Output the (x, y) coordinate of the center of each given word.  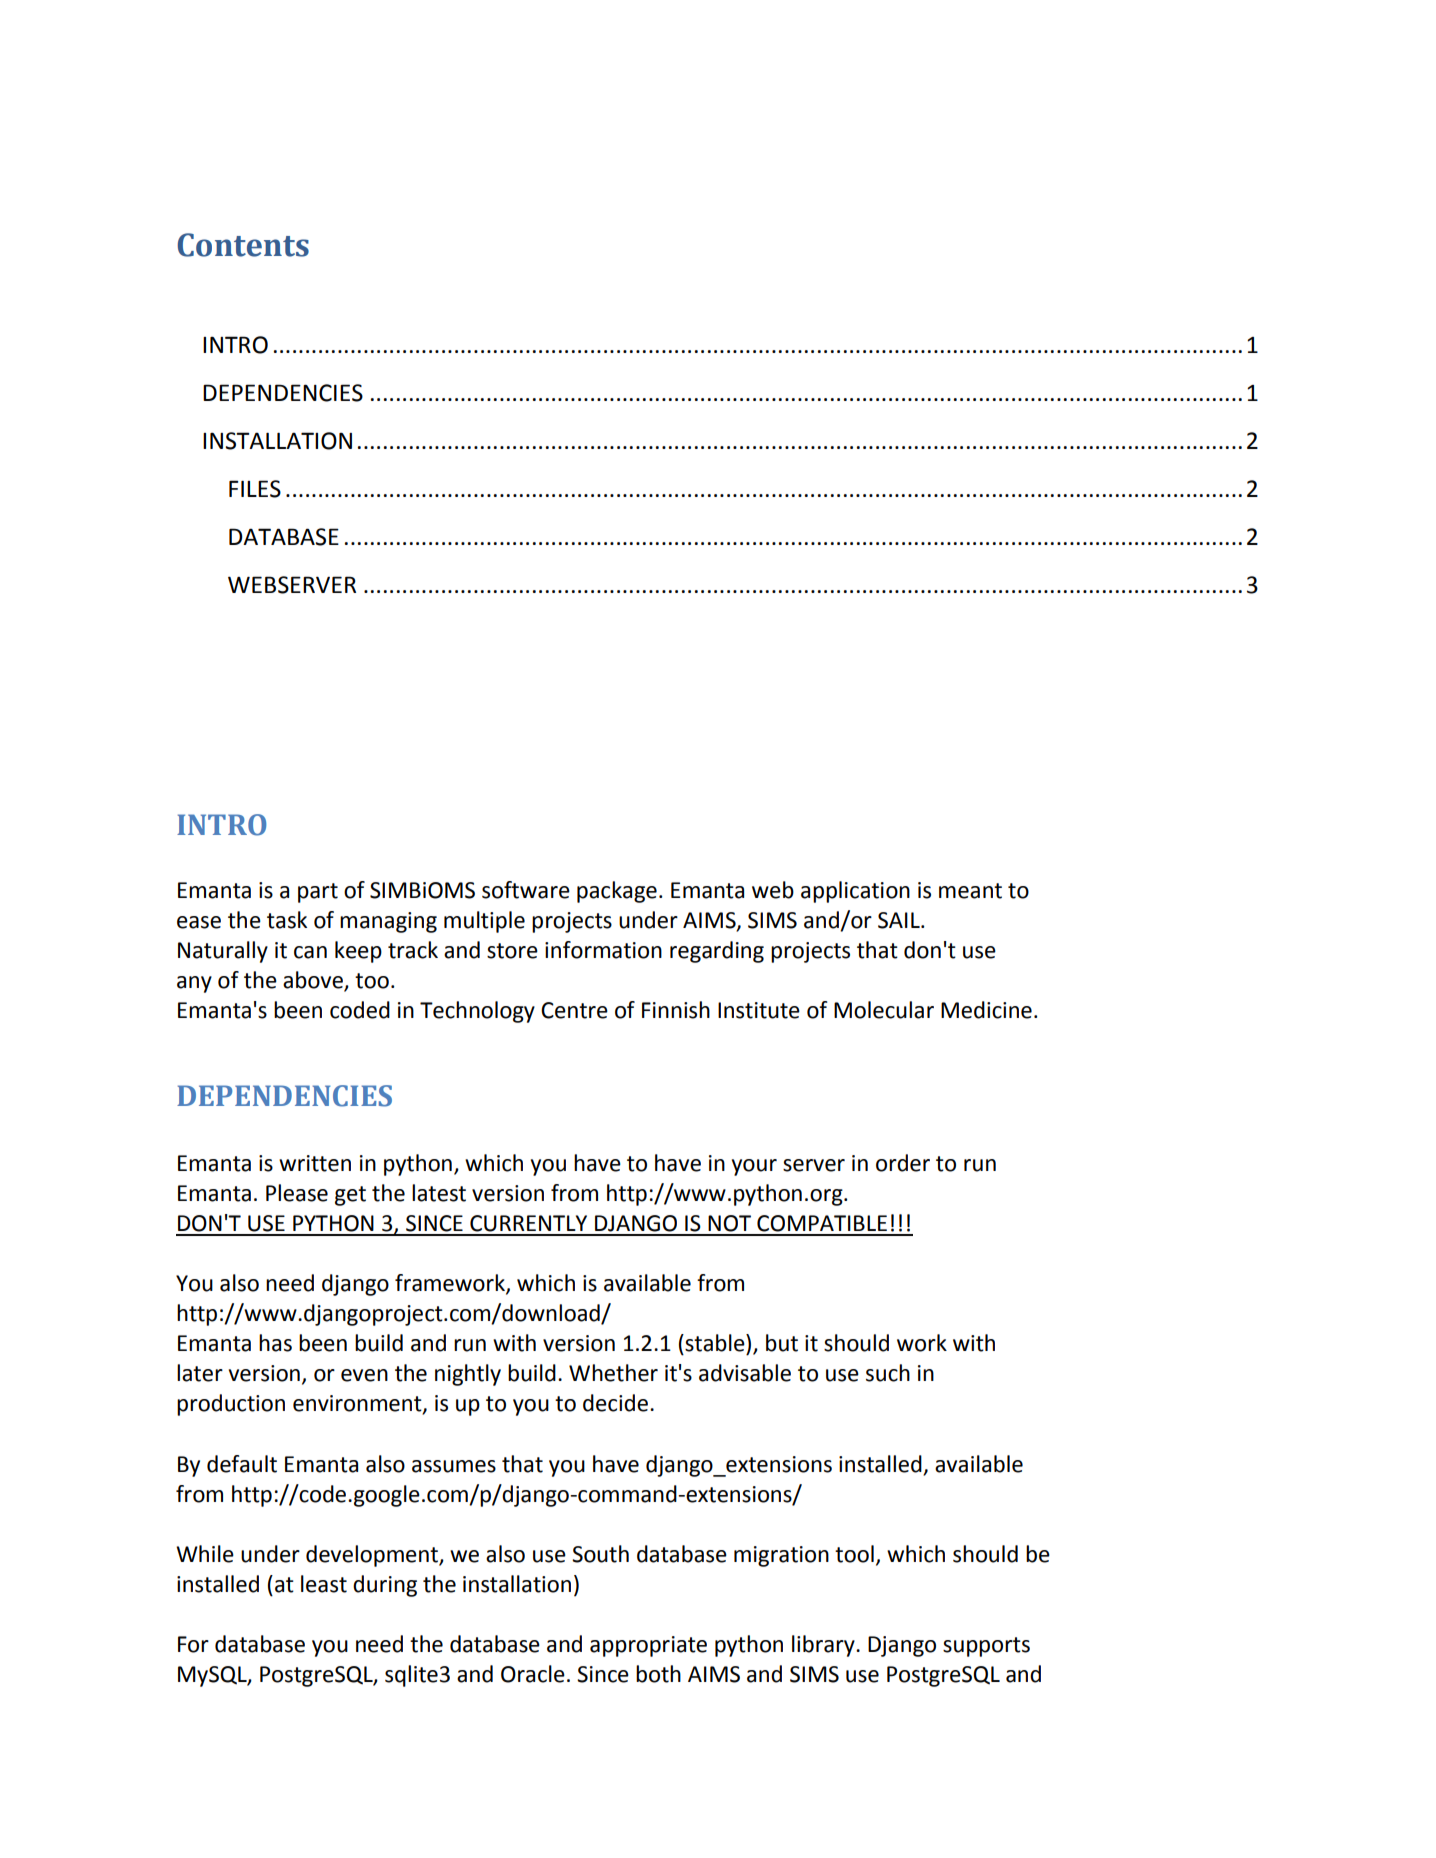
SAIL (900, 920)
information (603, 950)
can (310, 952)
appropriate (648, 1646)
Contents (243, 245)
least (324, 1584)
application (855, 892)
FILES (255, 489)
